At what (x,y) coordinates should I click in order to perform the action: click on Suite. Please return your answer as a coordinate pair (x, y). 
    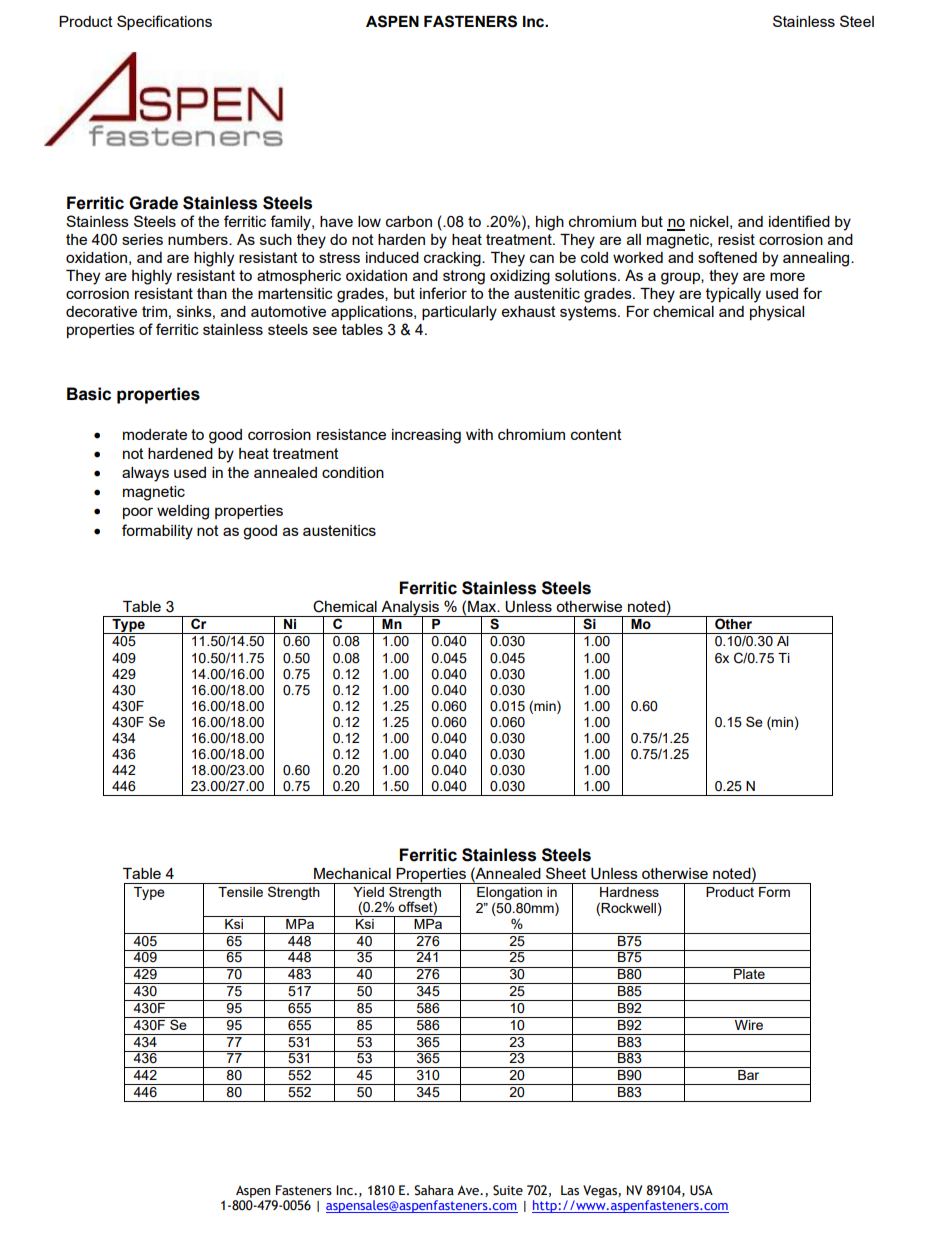
    Looking at the image, I should click on (508, 1190).
